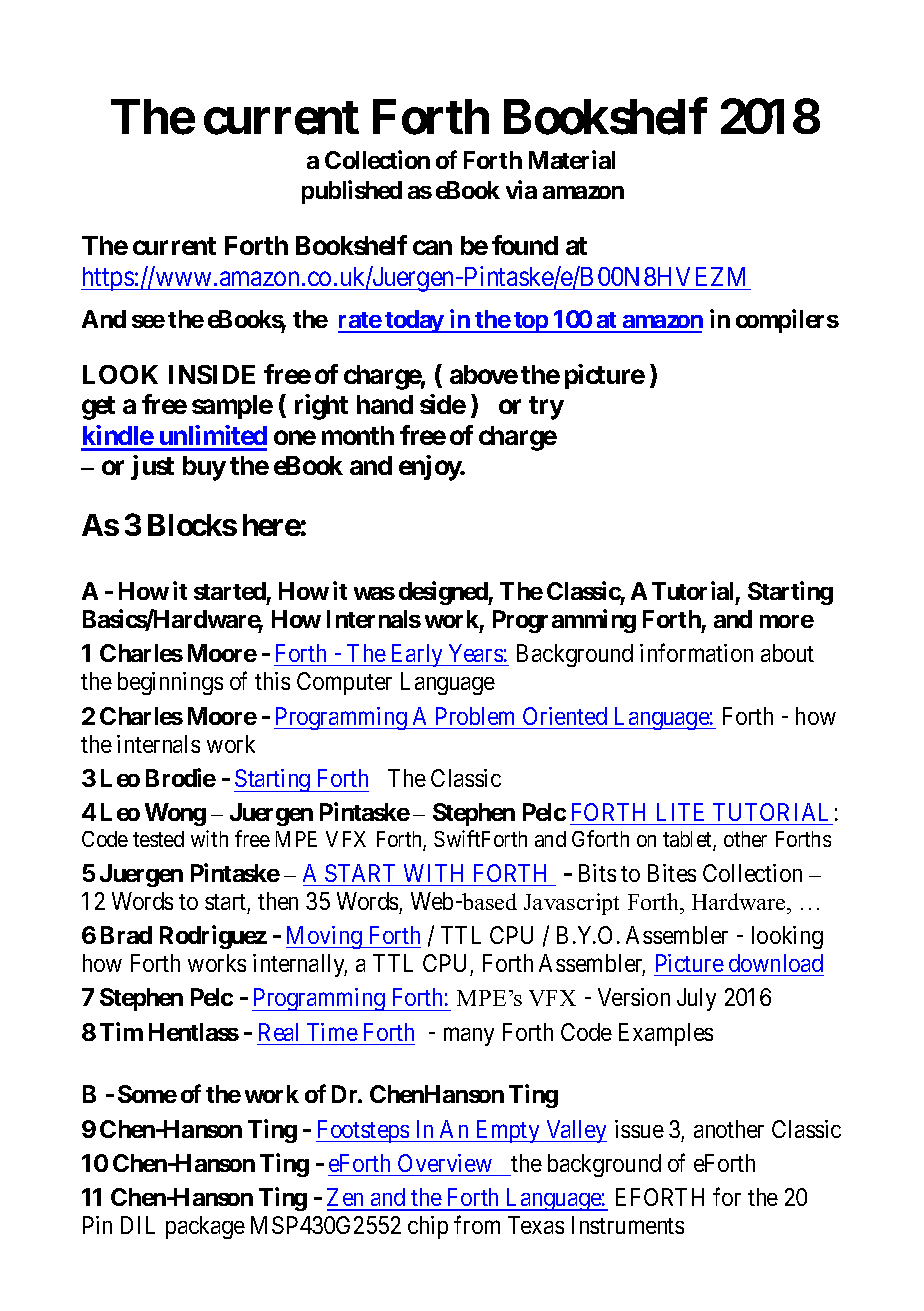 This screenshot has height=1311, width=924. I want to click on Overview, so click(445, 1163).
